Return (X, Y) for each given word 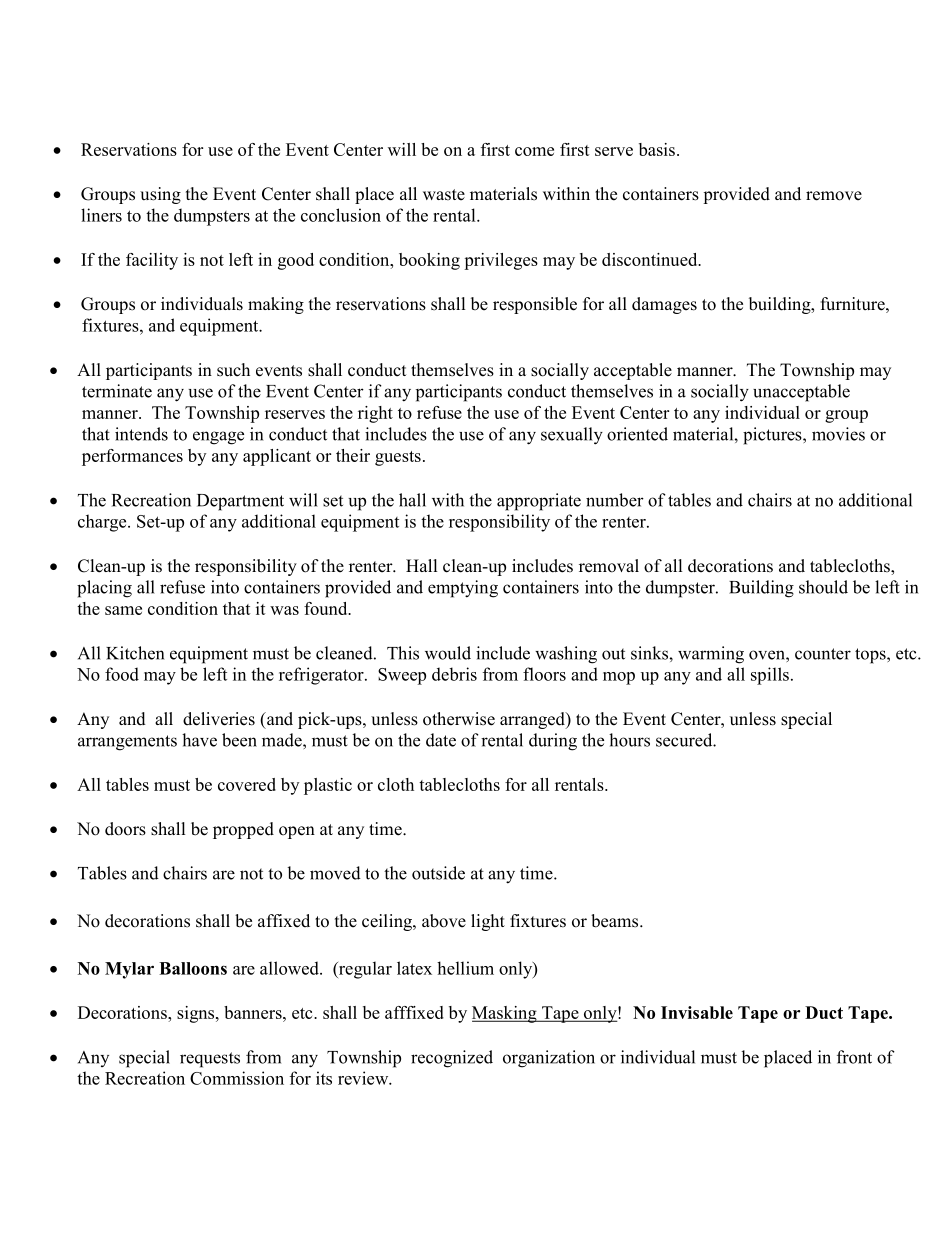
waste (444, 195)
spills (770, 676)
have (199, 740)
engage (218, 438)
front (854, 1057)
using (160, 195)
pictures (773, 436)
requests (210, 1060)
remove (834, 196)
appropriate (539, 502)
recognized (452, 1059)
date (441, 740)
